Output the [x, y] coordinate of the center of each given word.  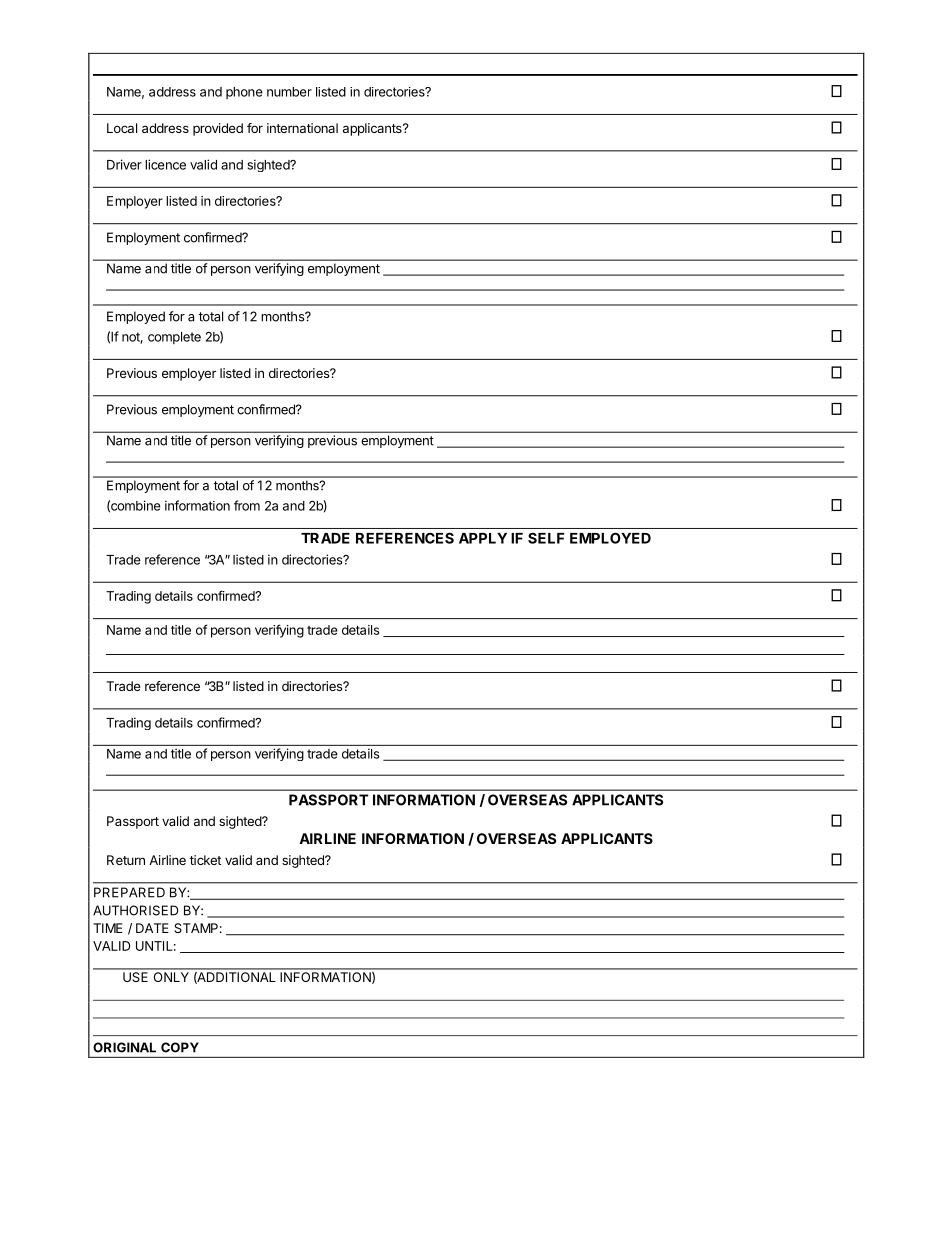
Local [122, 128]
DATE [152, 928]
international [302, 128]
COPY [180, 1047]
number [289, 92]
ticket [205, 860]
